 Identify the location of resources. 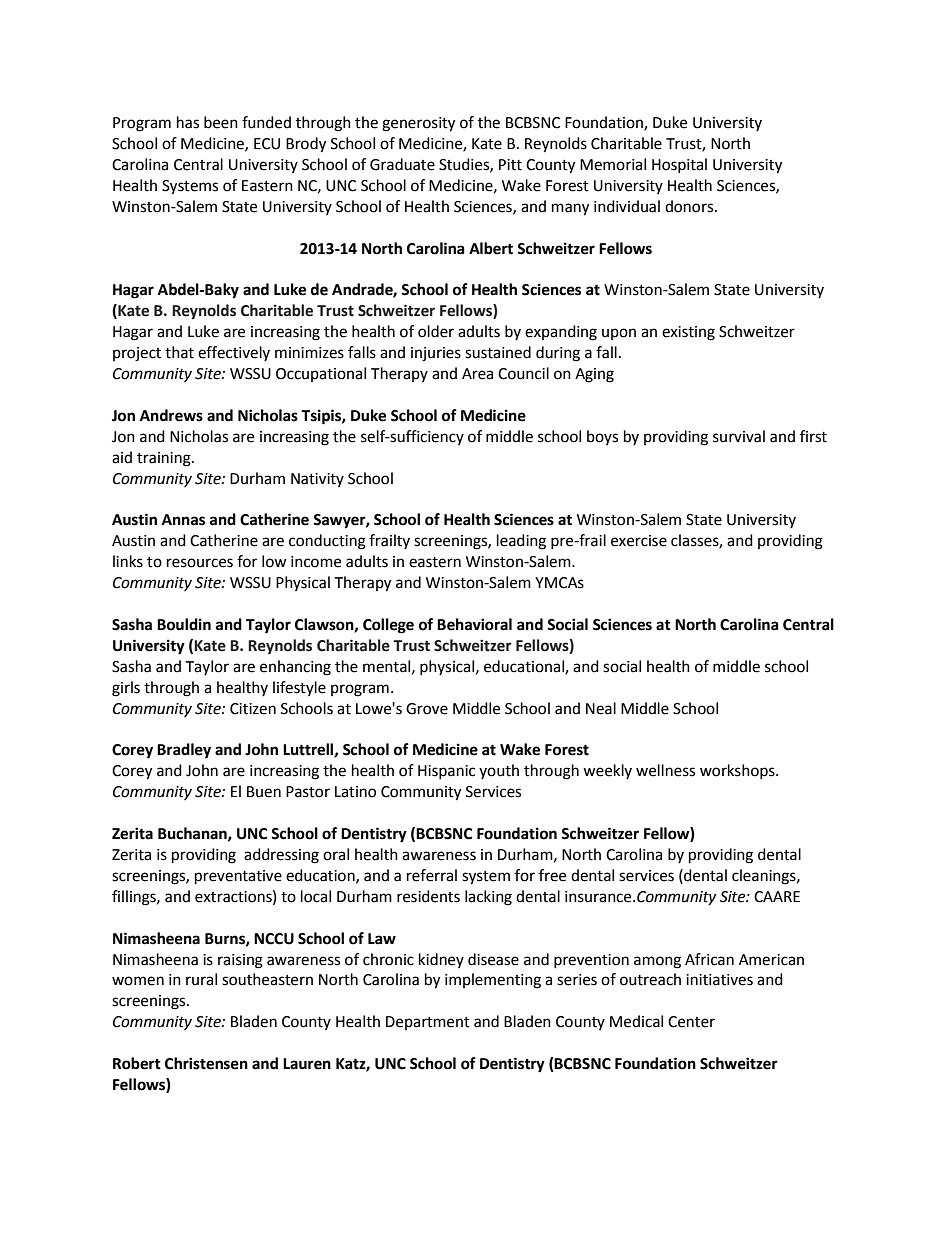
(200, 563).
